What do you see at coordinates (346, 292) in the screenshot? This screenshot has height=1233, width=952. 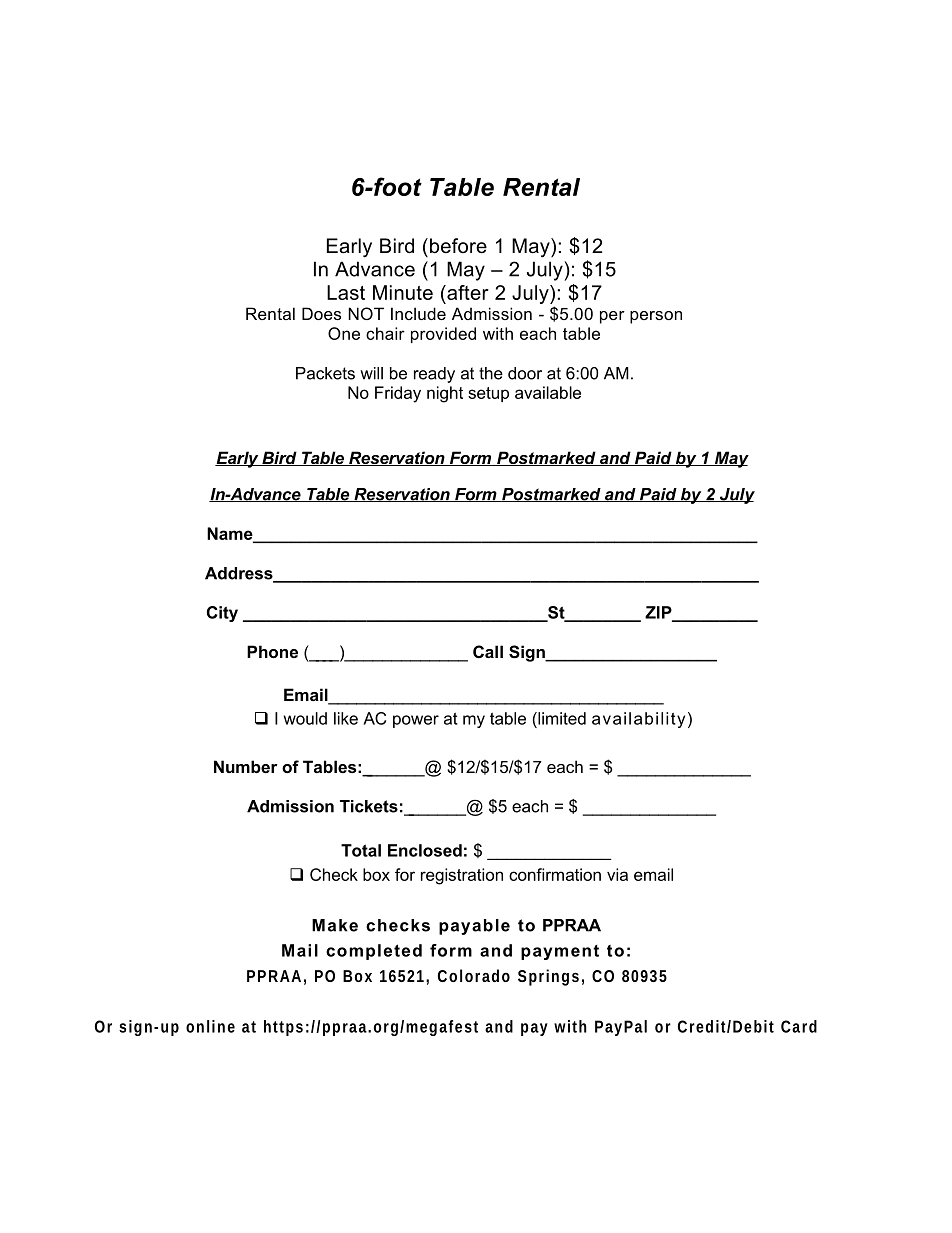 I see `Last` at bounding box center [346, 292].
